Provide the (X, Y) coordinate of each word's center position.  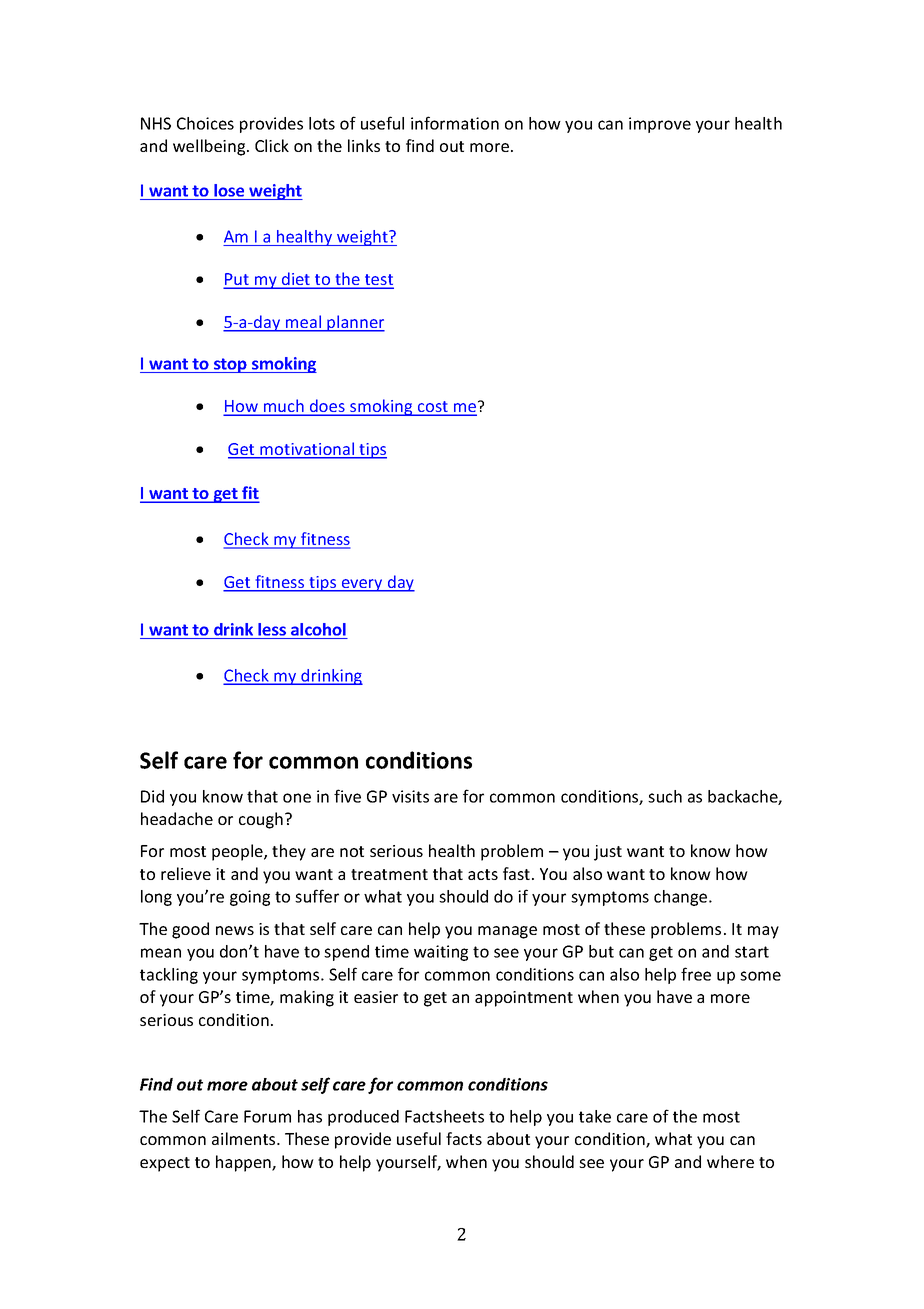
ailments (245, 1138)
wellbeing (210, 147)
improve (660, 125)
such (665, 796)
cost (433, 408)
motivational (307, 450)
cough (261, 820)
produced (363, 1118)
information (455, 123)
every (362, 585)
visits (410, 796)
